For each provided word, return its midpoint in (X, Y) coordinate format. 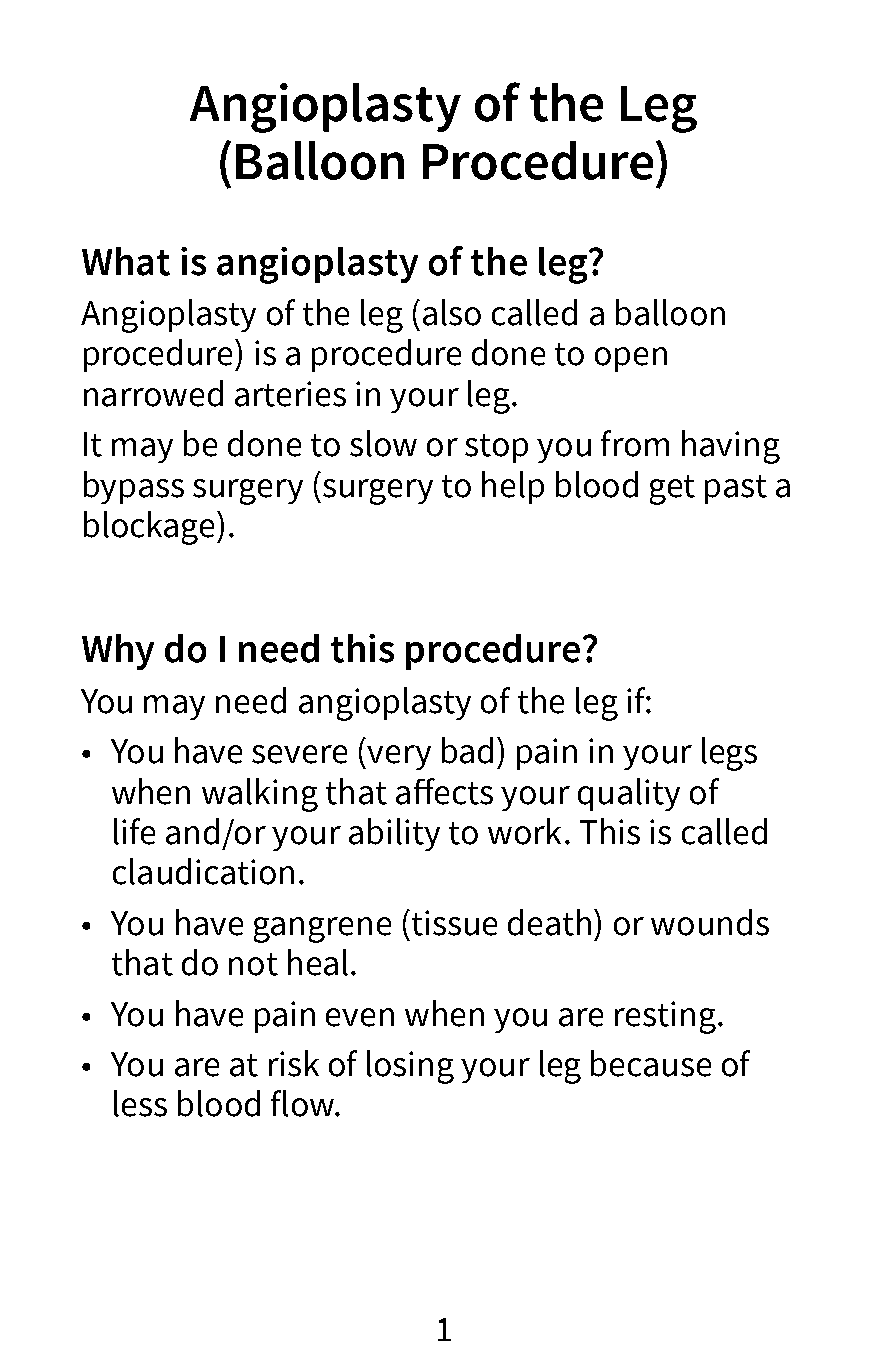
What (126, 261)
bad (467, 750)
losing (410, 1067)
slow (383, 443)
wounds (710, 922)
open (631, 359)
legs (729, 754)
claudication (203, 871)
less (140, 1103)
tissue (453, 923)
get (672, 490)
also (452, 312)
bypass (134, 487)
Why (118, 652)
